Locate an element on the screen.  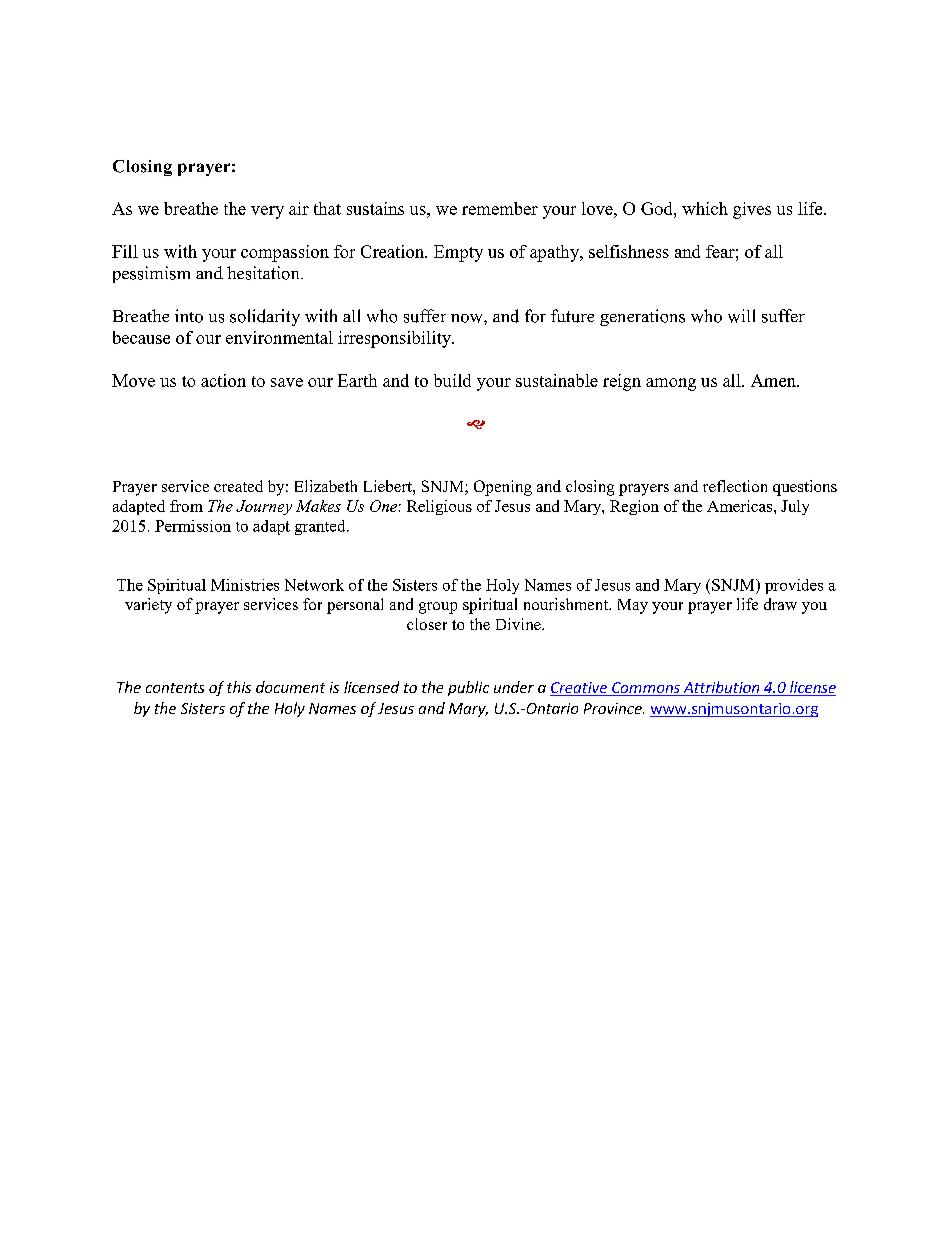
action is located at coordinates (223, 380).
